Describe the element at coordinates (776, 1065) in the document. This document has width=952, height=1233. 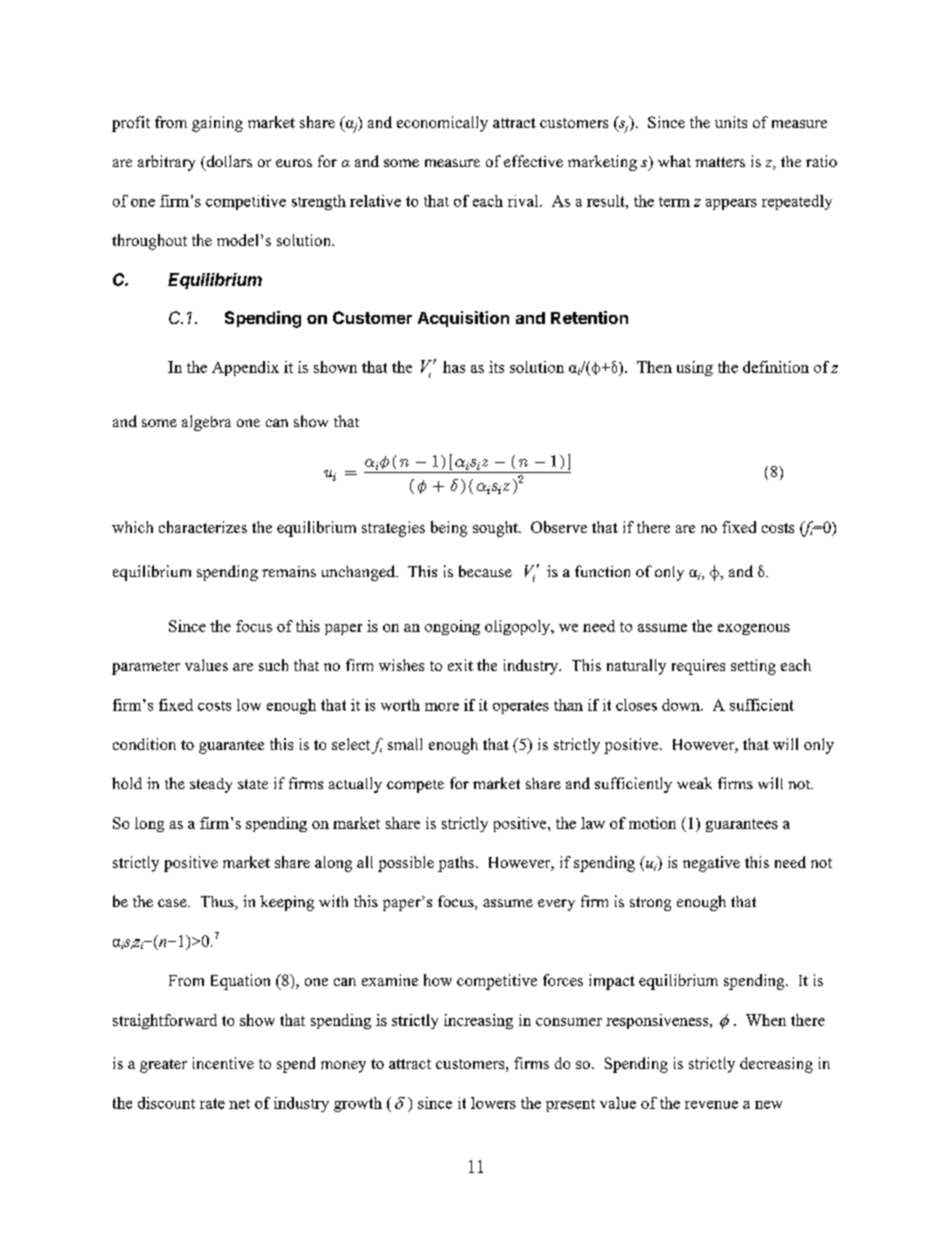
I see `decreasing` at that location.
